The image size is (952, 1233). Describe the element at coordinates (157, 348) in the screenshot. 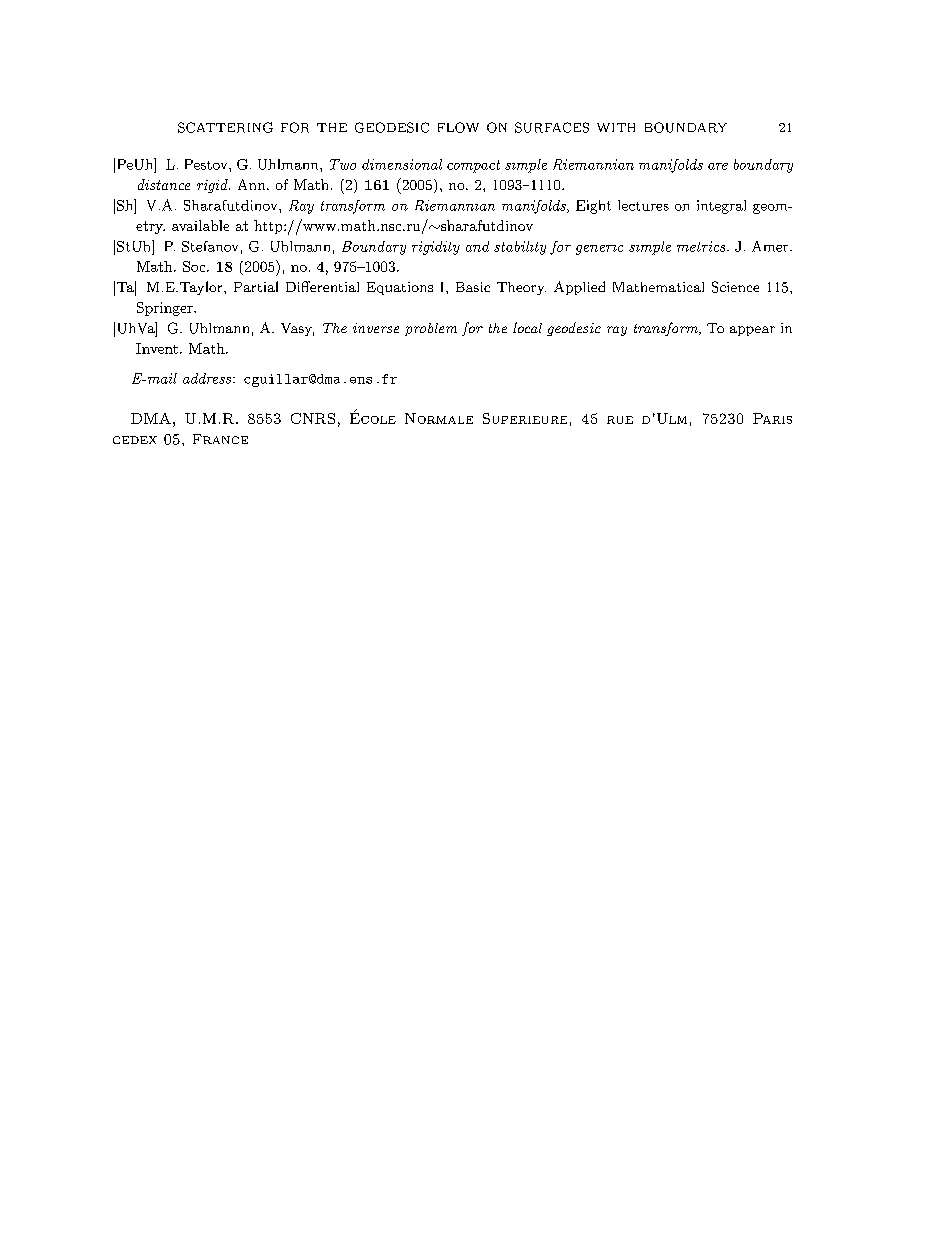

I see `Invent` at that location.
